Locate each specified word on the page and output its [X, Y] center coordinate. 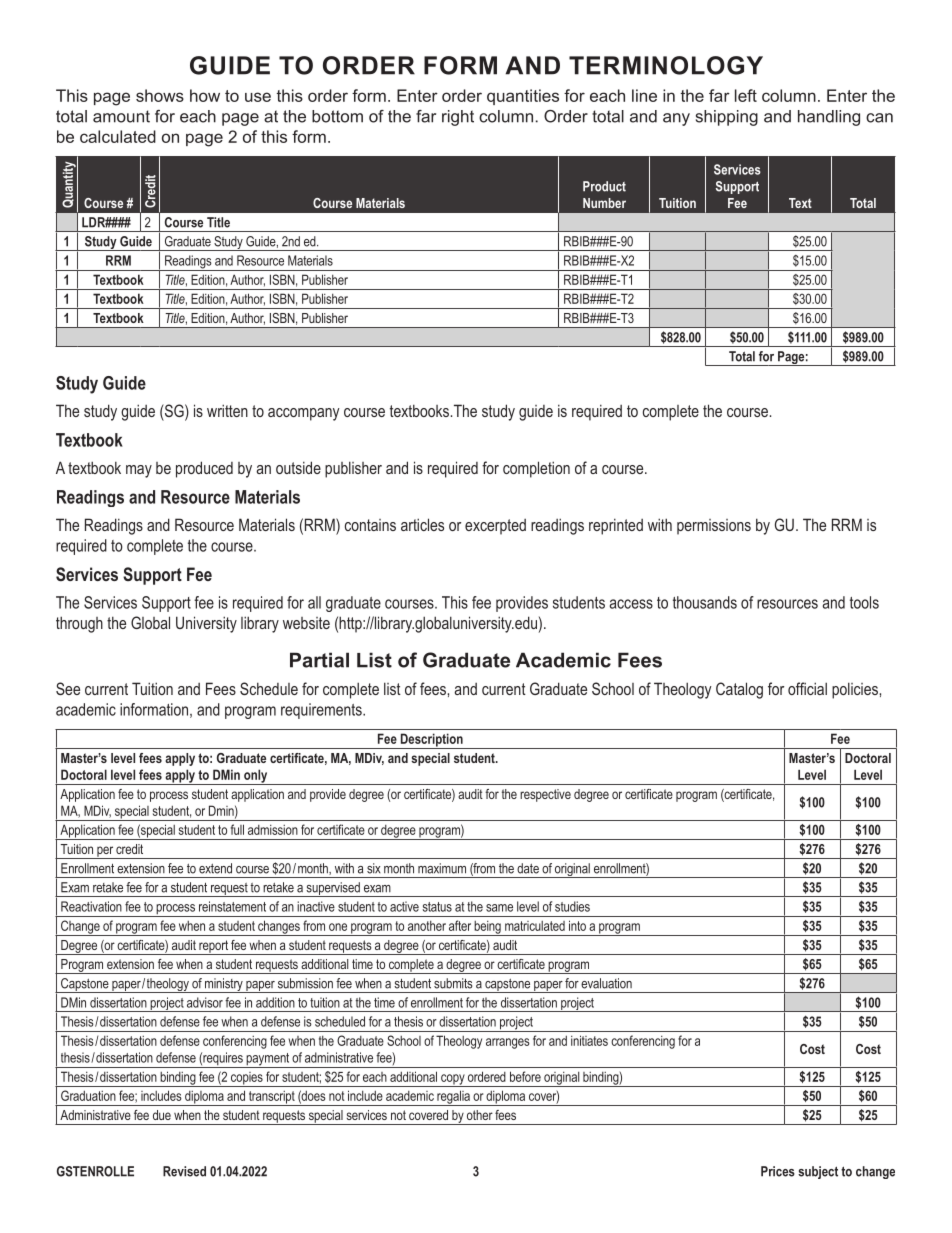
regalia [453, 1098]
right [458, 118]
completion [536, 469]
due [162, 1115]
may [139, 471]
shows [160, 95]
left [746, 95]
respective [545, 795]
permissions [714, 527]
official [807, 688]
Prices [778, 1171]
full [237, 829]
